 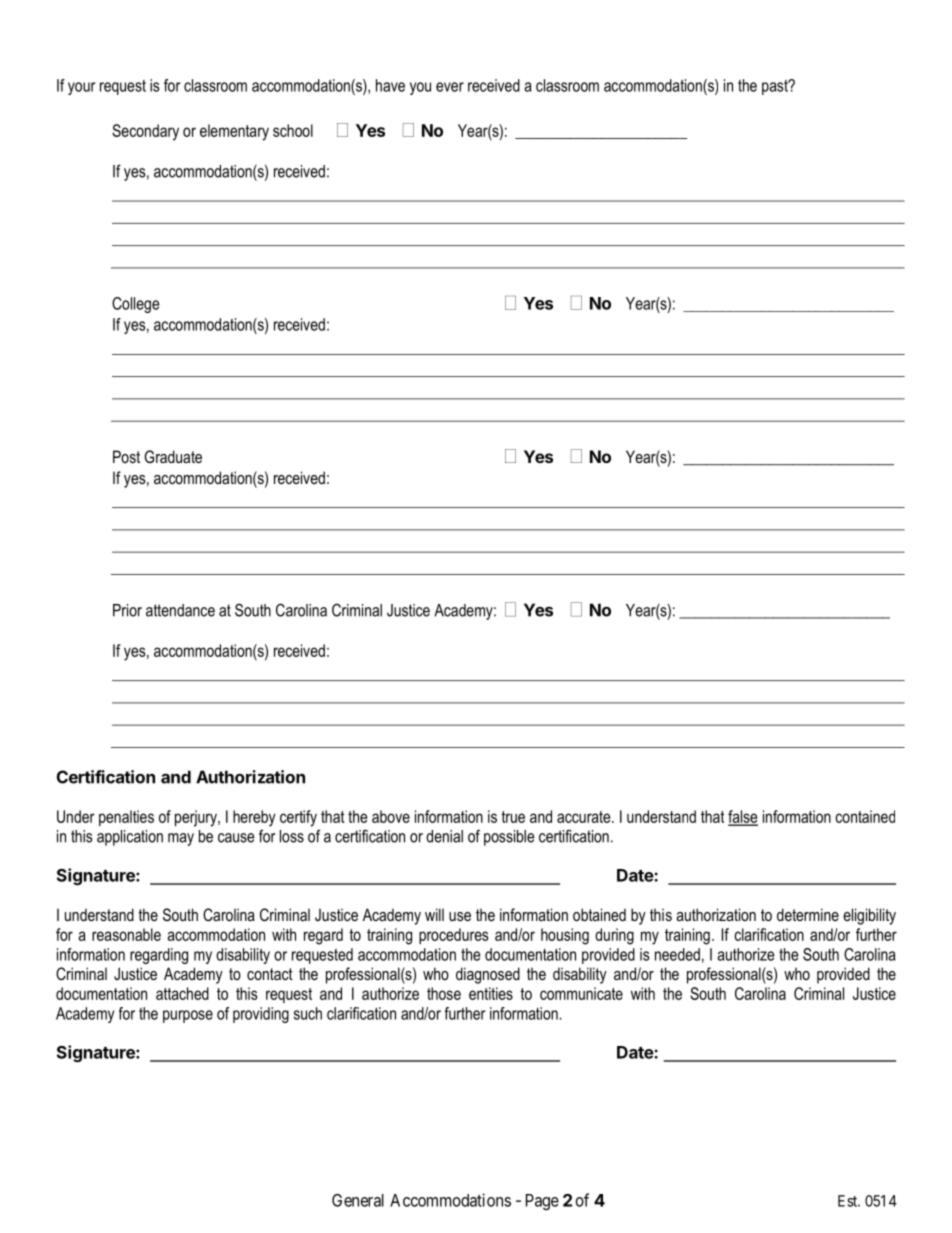 What do you see at coordinates (173, 456) in the page?
I see `Graduate` at bounding box center [173, 456].
